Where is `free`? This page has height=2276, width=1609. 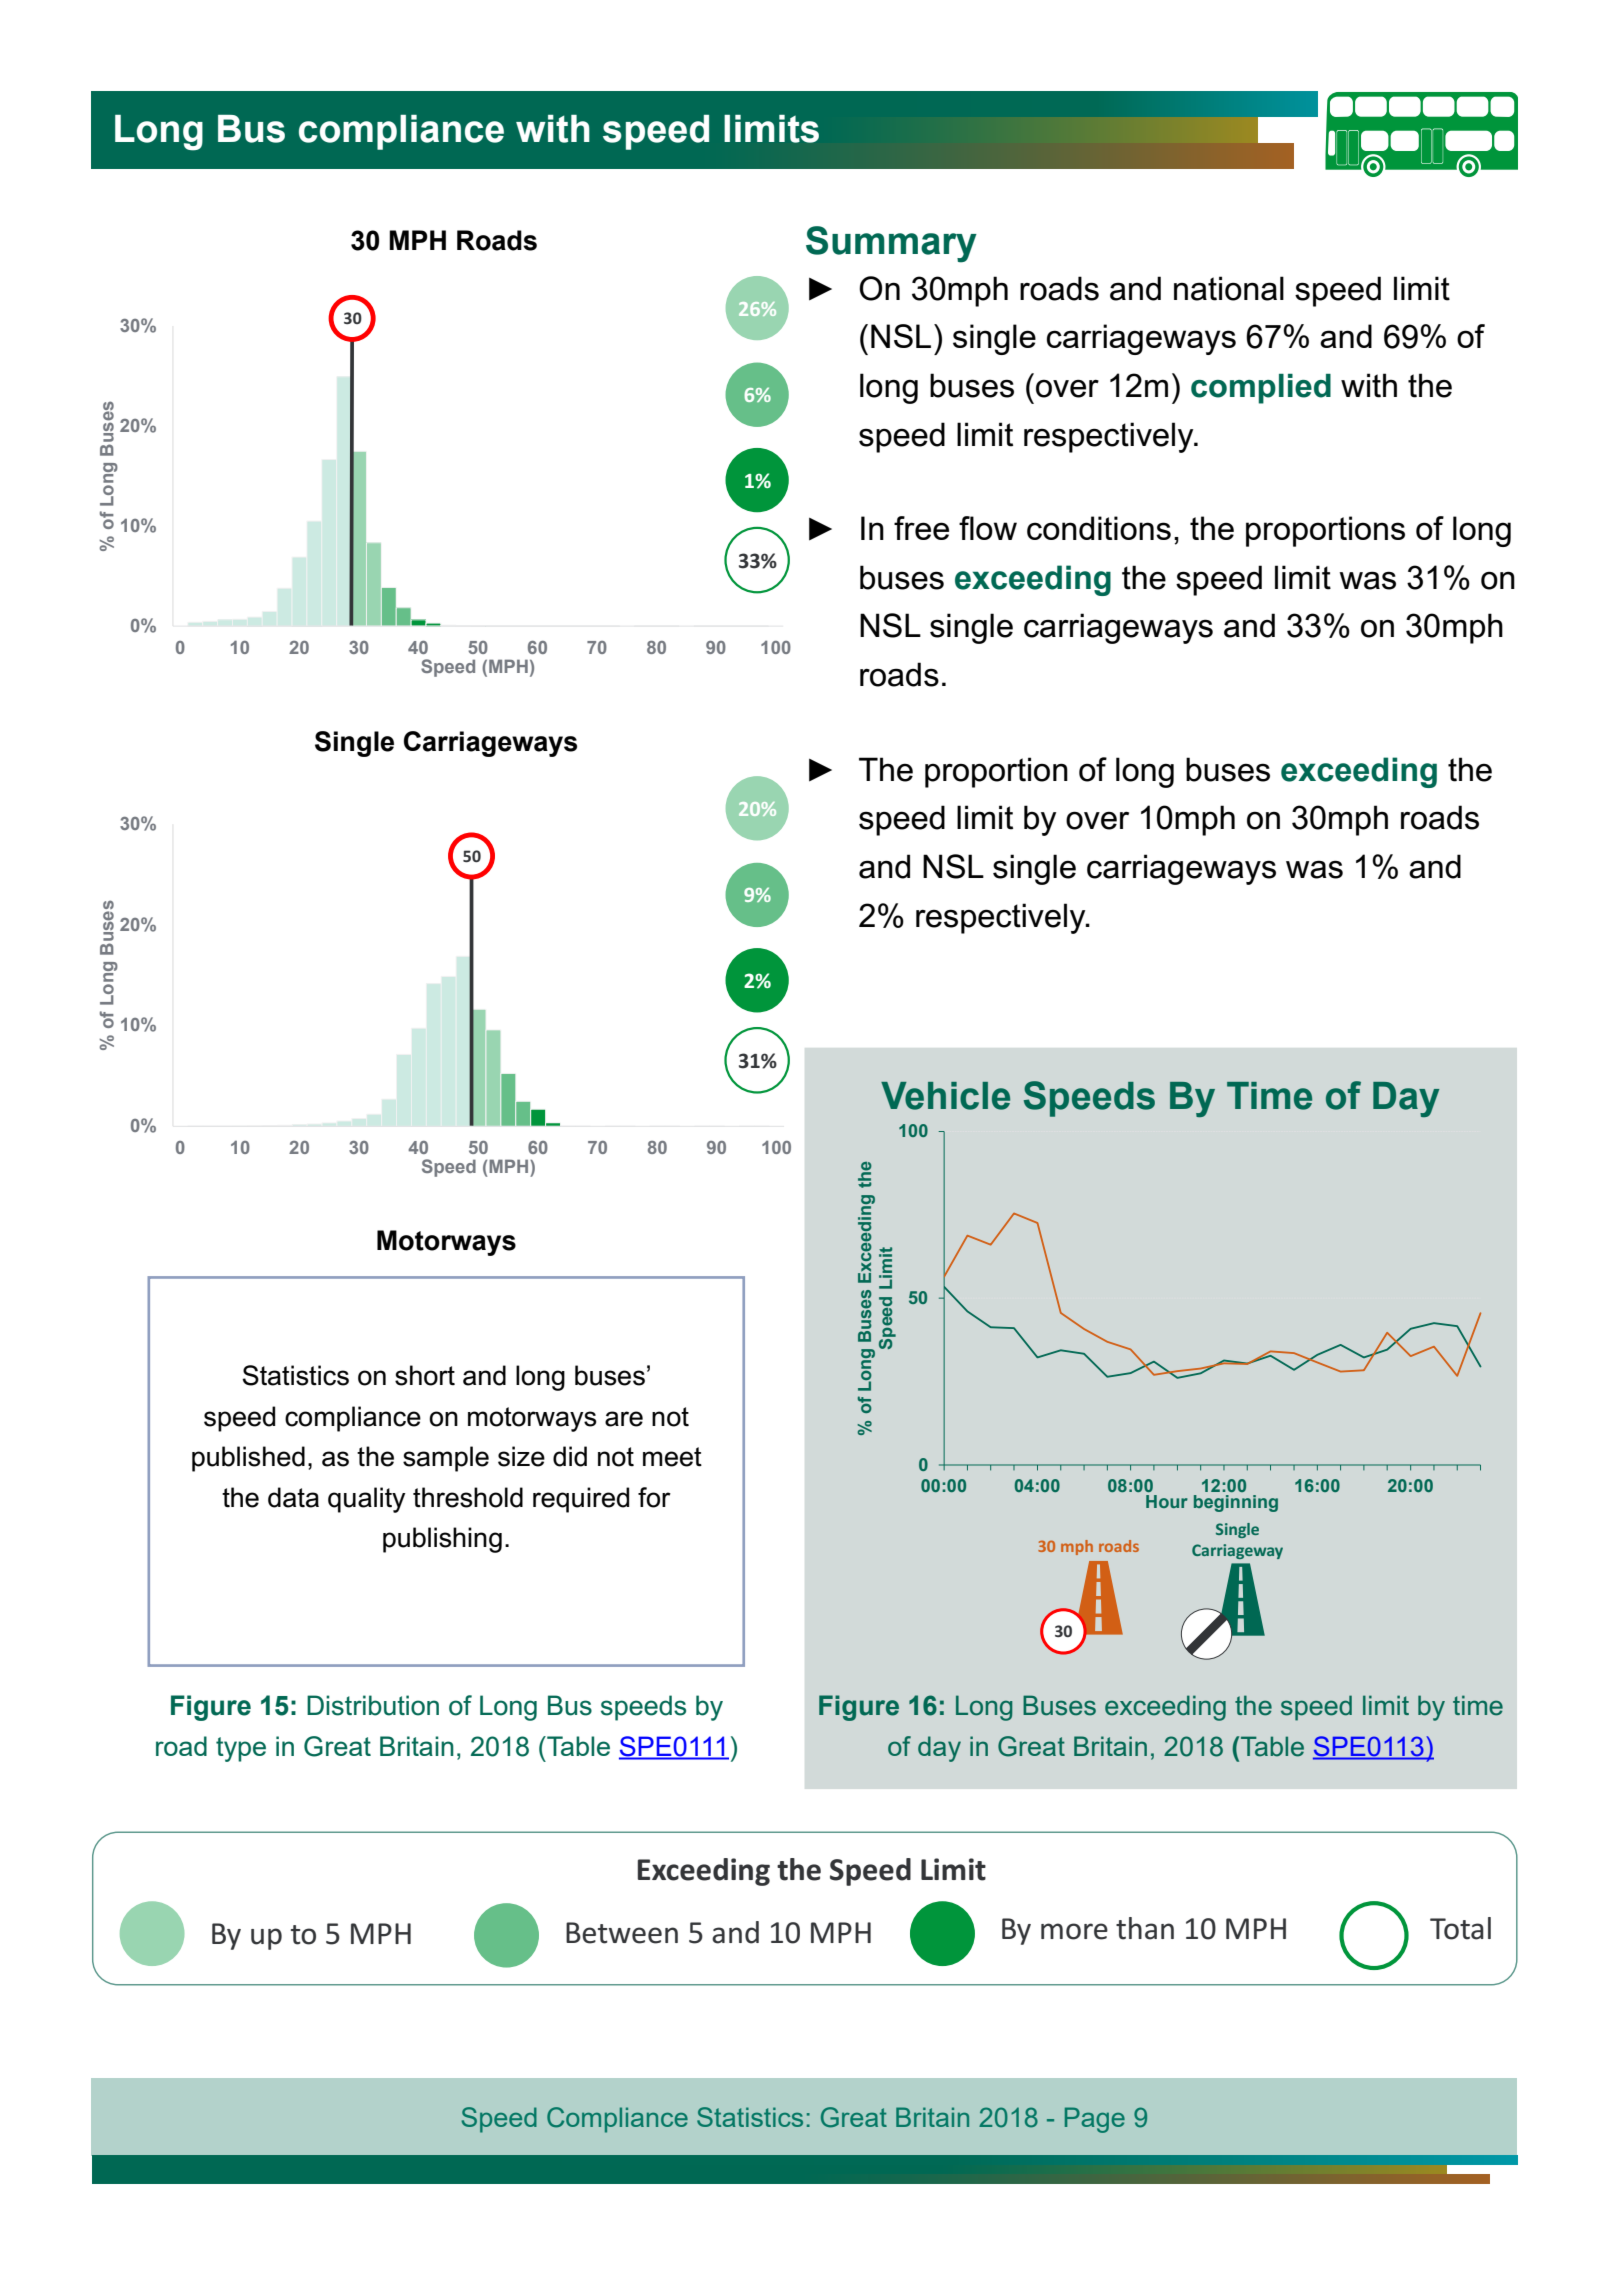
free is located at coordinates (921, 528).
